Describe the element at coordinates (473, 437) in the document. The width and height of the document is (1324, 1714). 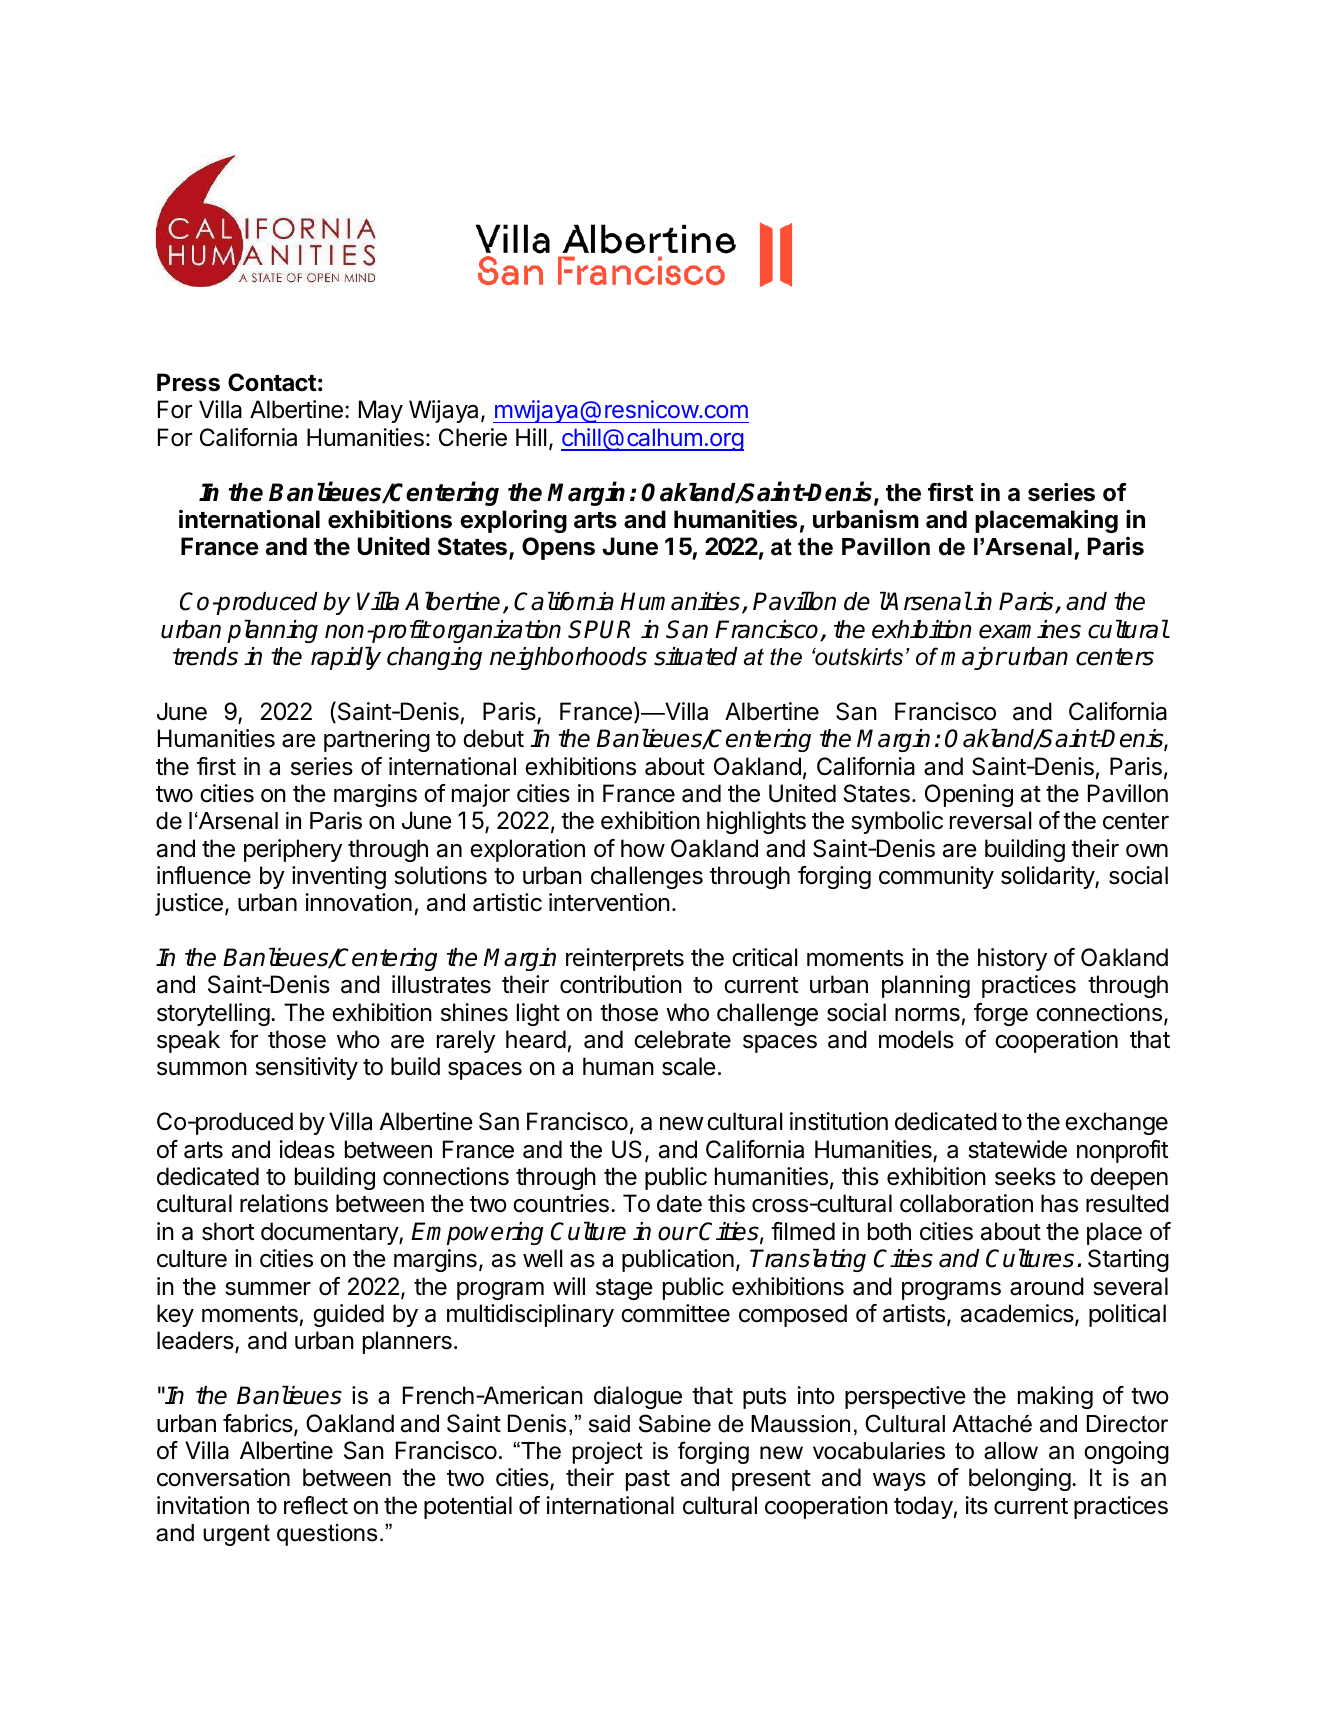
I see `Cherie` at that location.
